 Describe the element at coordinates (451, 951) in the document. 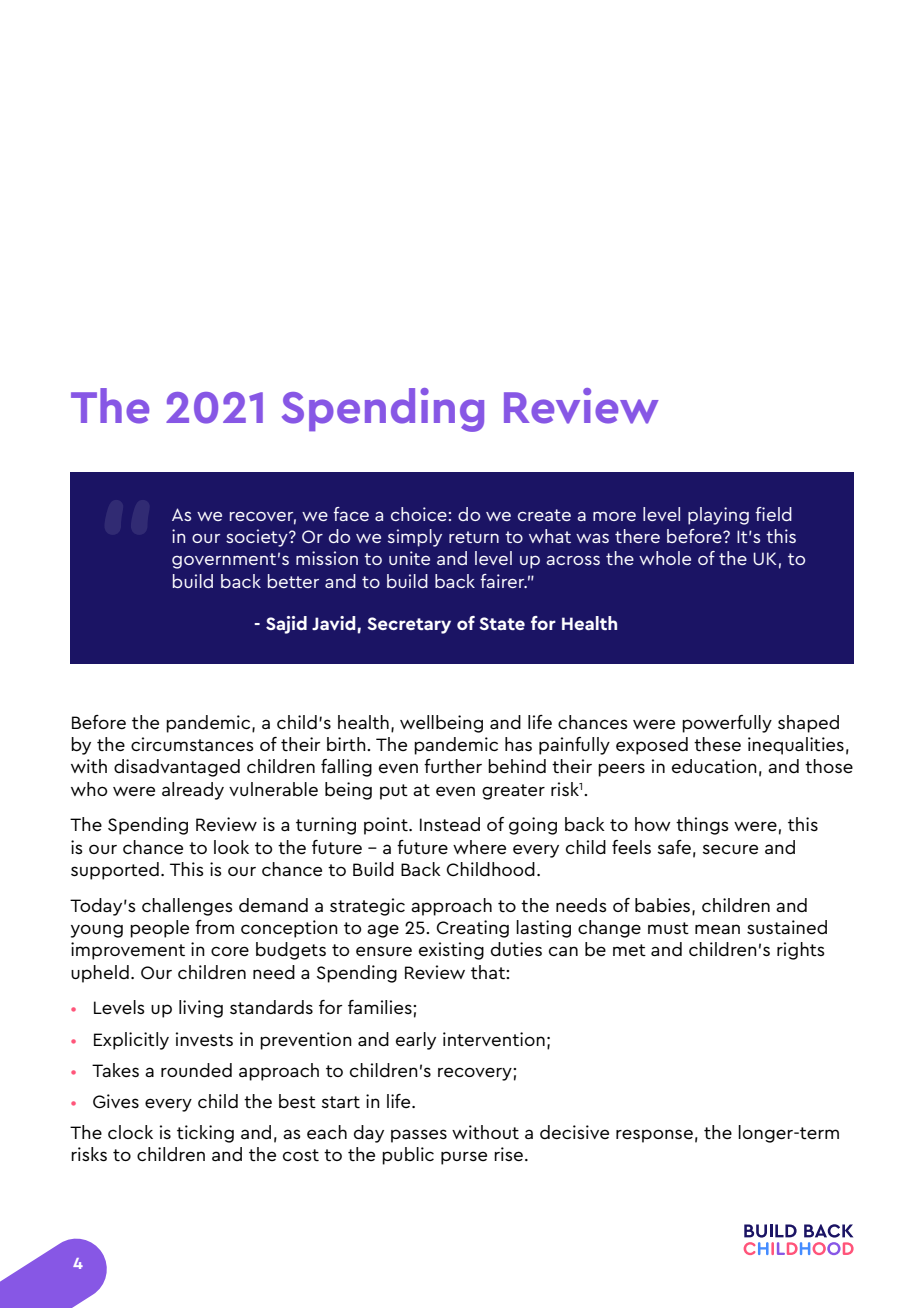

I see `existing` at that location.
